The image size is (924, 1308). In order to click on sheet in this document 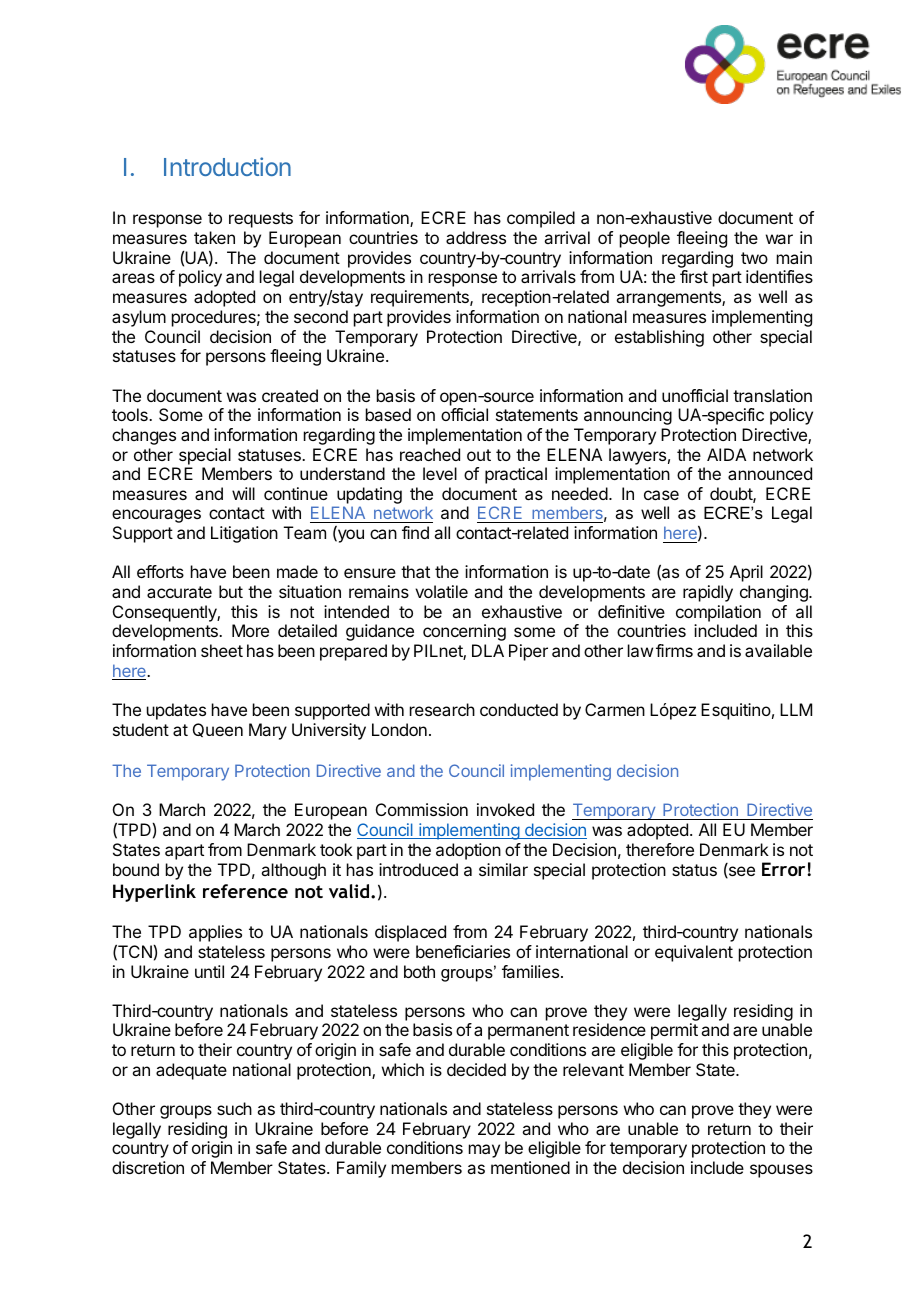, I will do `click(222, 650)`.
